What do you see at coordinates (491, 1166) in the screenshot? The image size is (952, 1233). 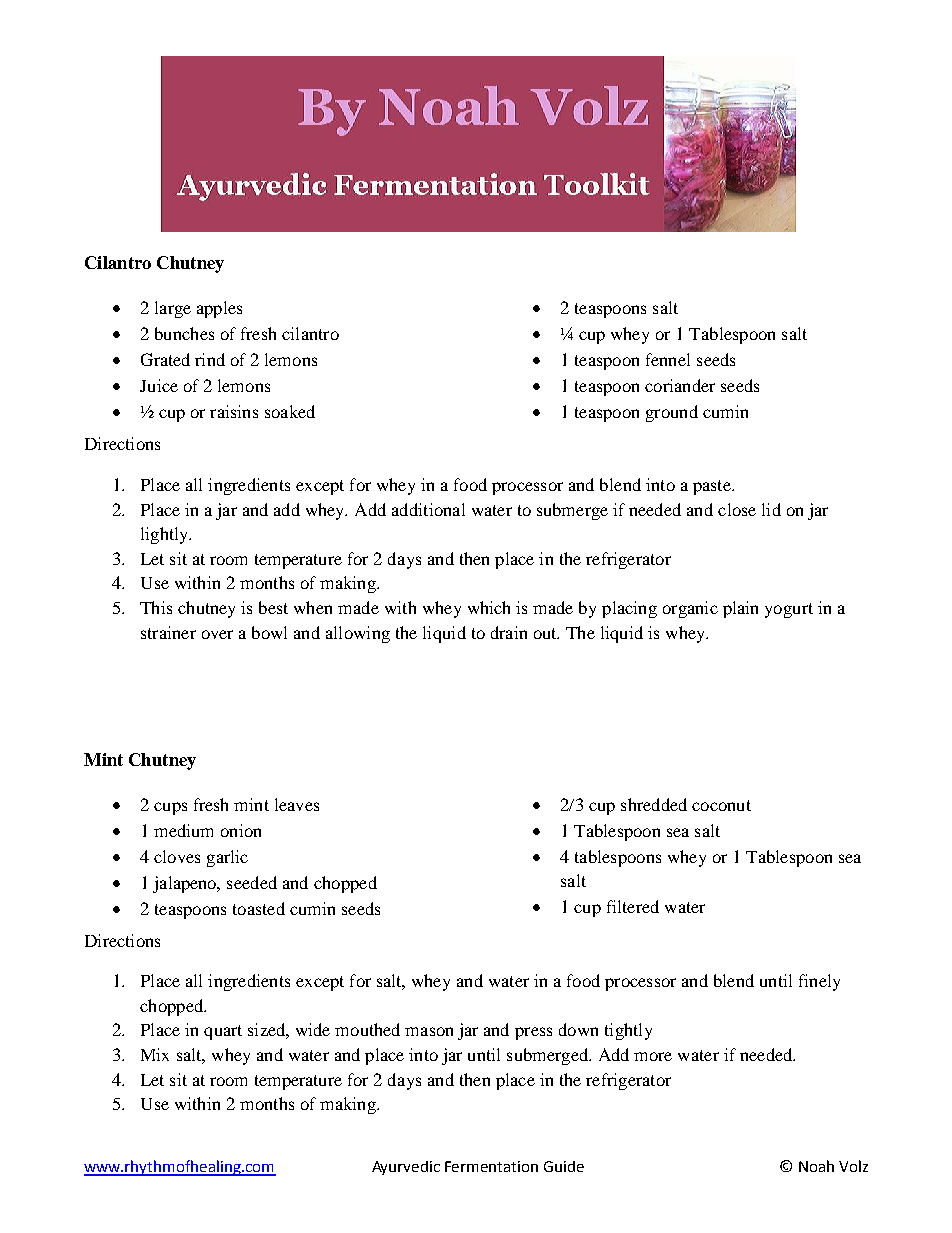 I see `Fermentation` at bounding box center [491, 1166].
